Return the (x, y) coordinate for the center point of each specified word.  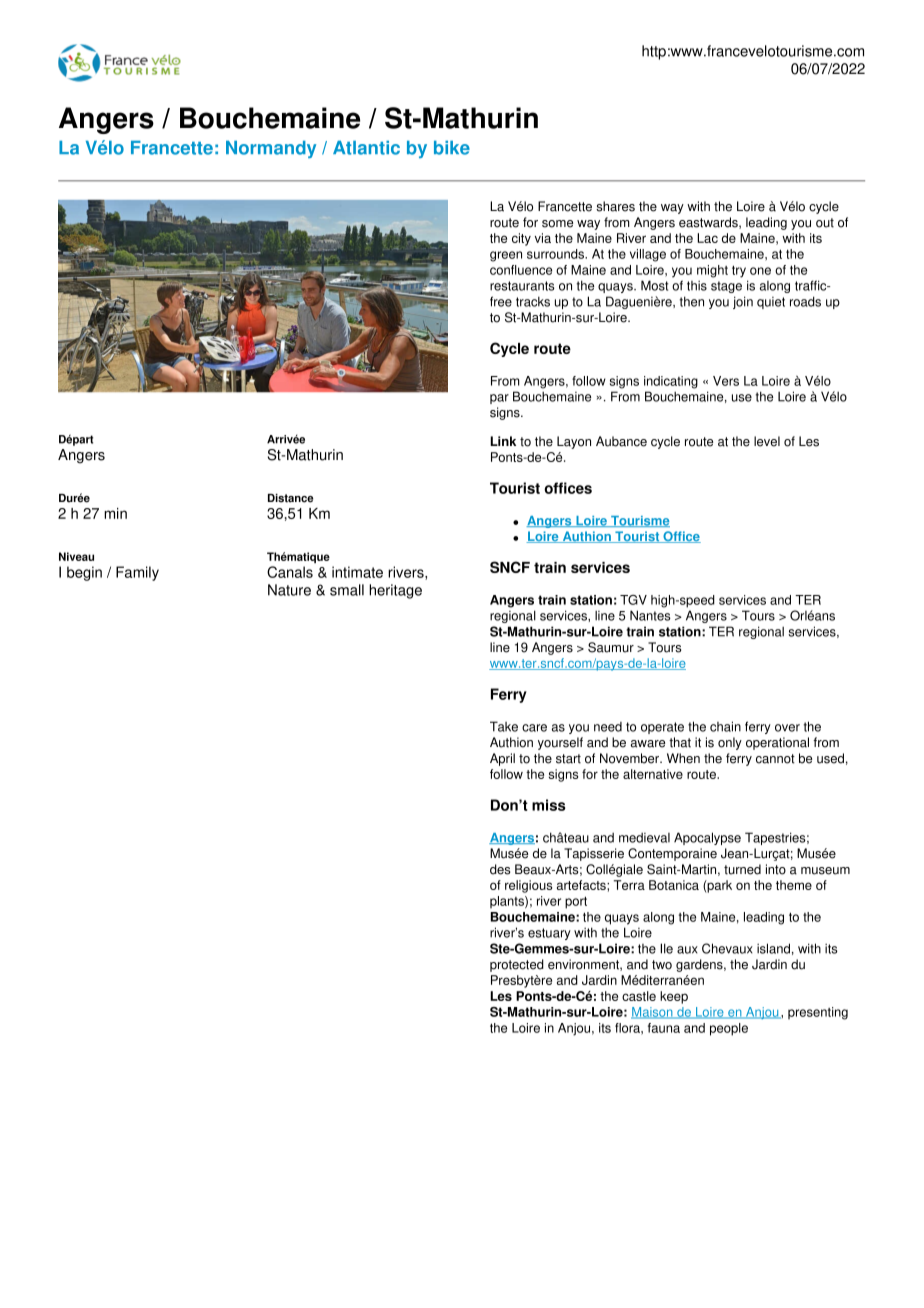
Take (504, 726)
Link (503, 441)
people (729, 1029)
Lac (707, 238)
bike (452, 148)
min (115, 513)
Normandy (271, 149)
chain (725, 726)
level (767, 441)
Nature (289, 590)
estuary (549, 934)
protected (517, 965)
